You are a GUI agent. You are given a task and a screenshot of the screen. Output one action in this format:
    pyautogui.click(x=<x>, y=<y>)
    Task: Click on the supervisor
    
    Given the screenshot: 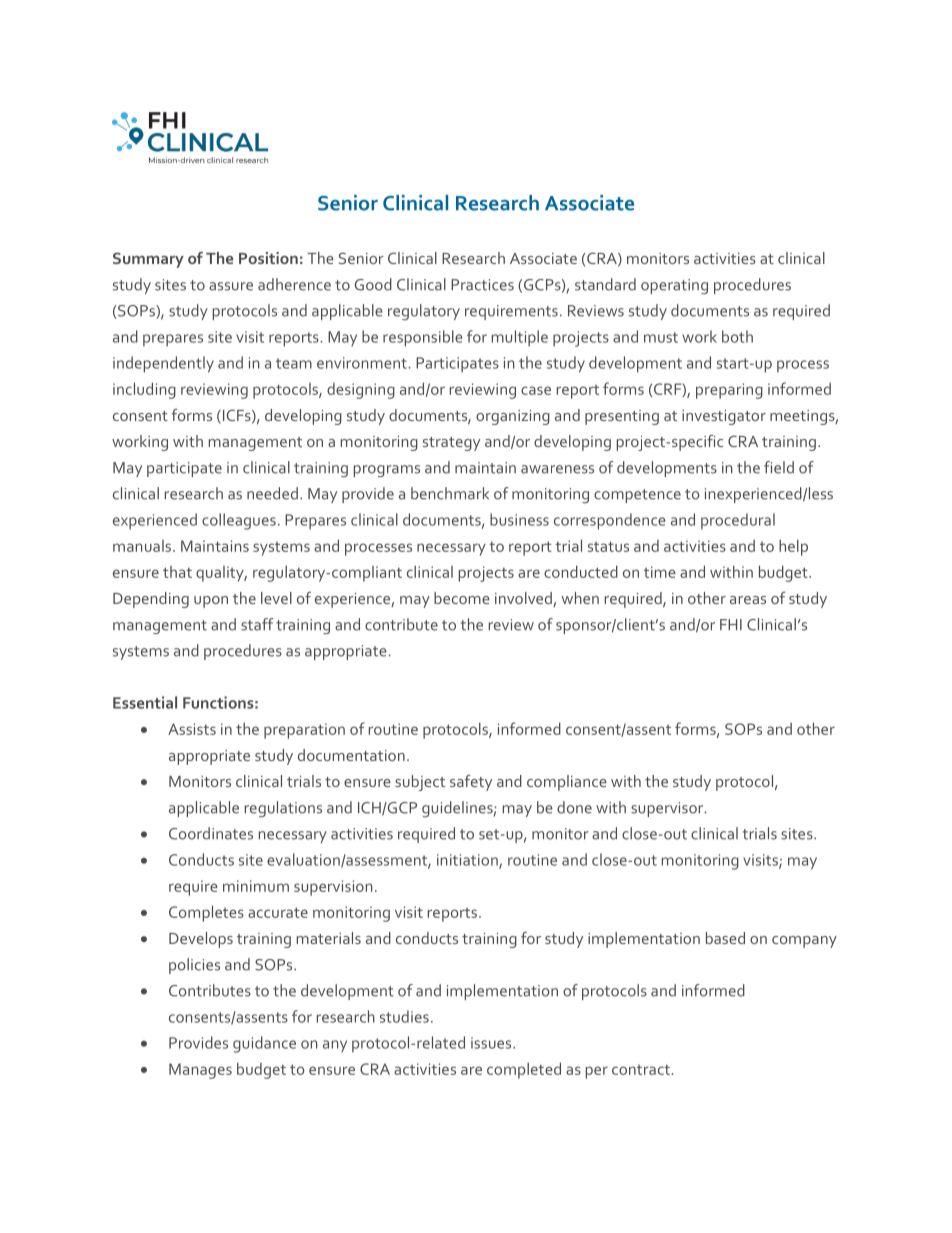 What is the action you would take?
    pyautogui.click(x=668, y=809)
